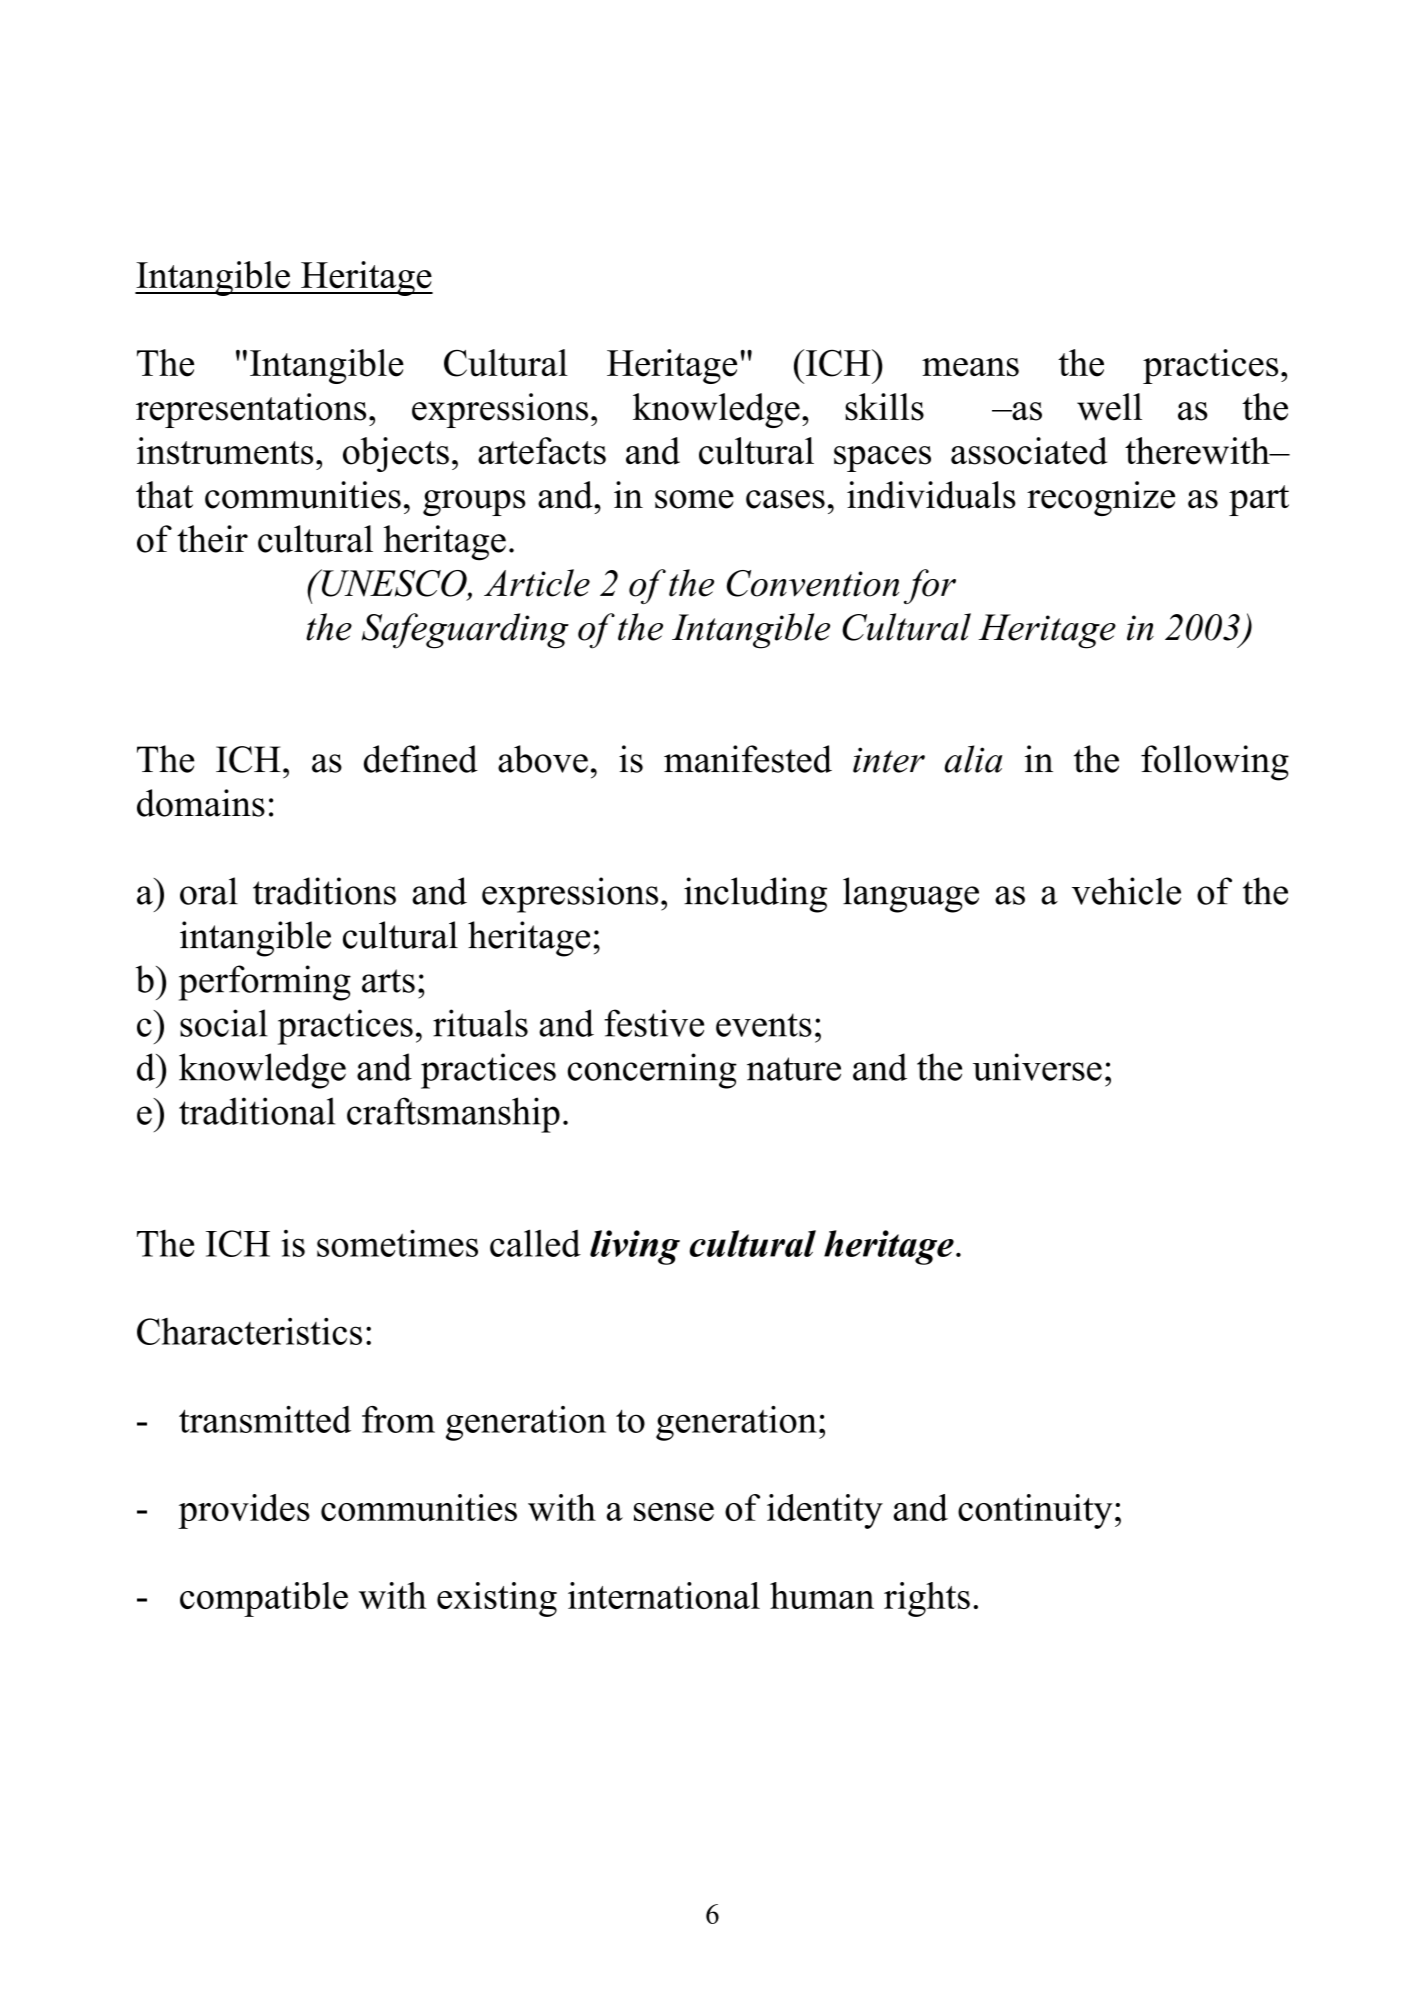 This page has height=2015, width=1424. What do you see at coordinates (264, 1599) in the page?
I see `compatible` at bounding box center [264, 1599].
